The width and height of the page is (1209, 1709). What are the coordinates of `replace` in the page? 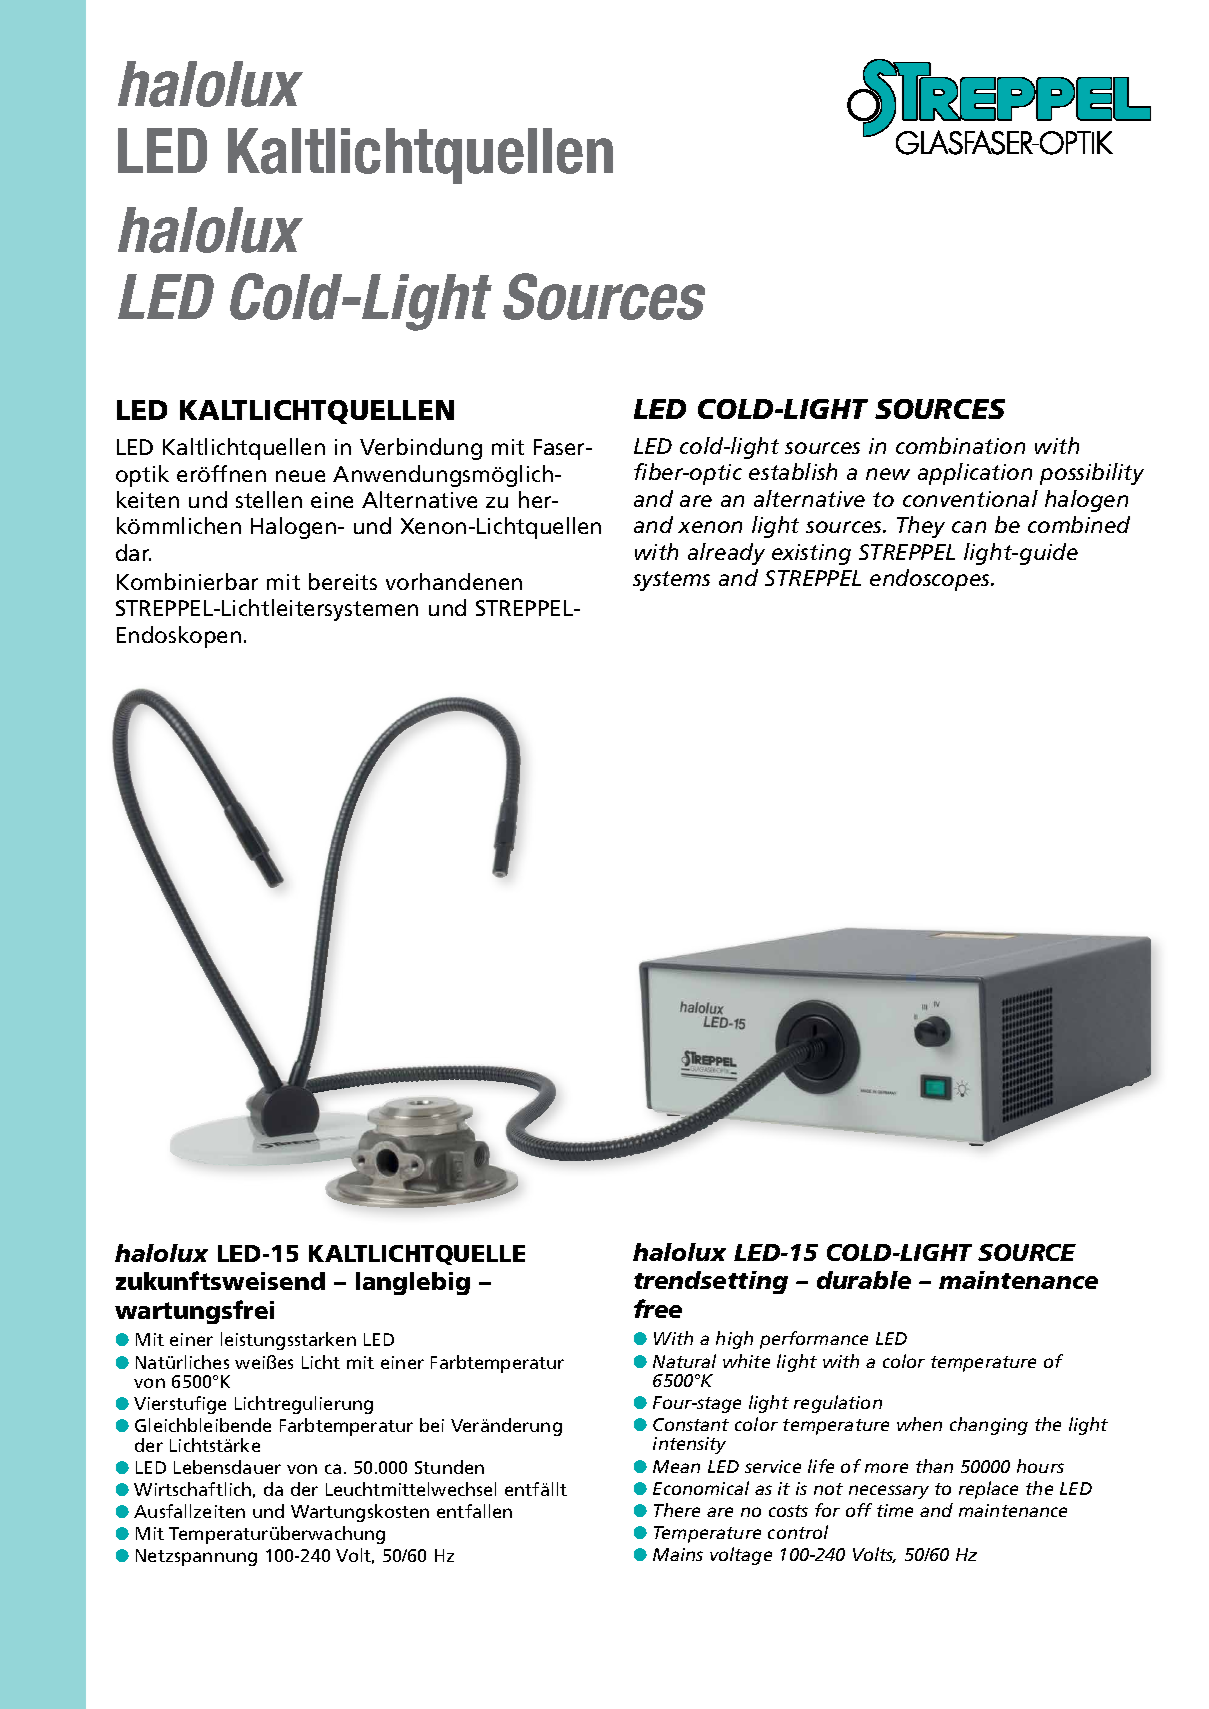 It's located at (988, 1490).
